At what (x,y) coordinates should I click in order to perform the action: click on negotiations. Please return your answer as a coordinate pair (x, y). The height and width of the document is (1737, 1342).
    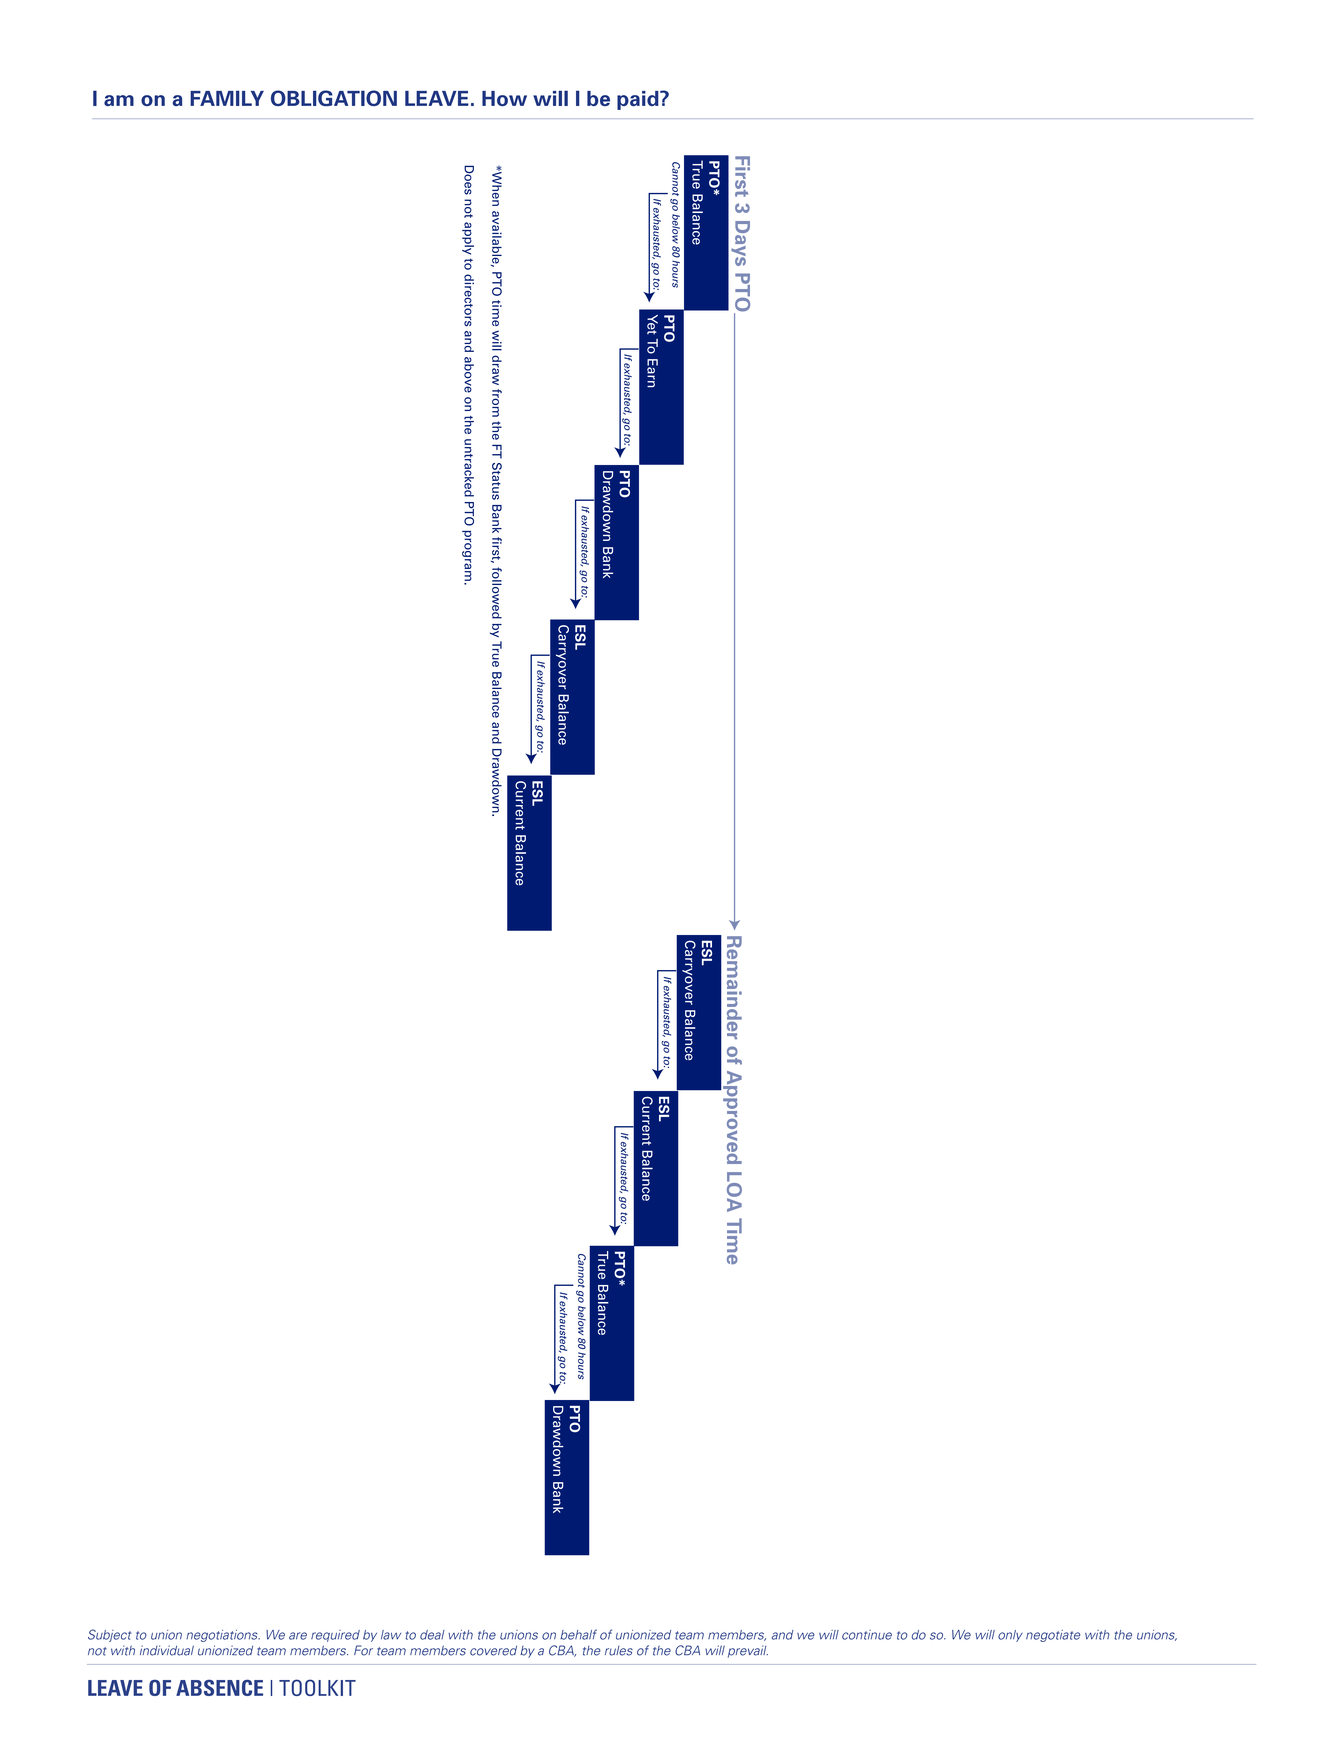
    Looking at the image, I should click on (223, 1636).
